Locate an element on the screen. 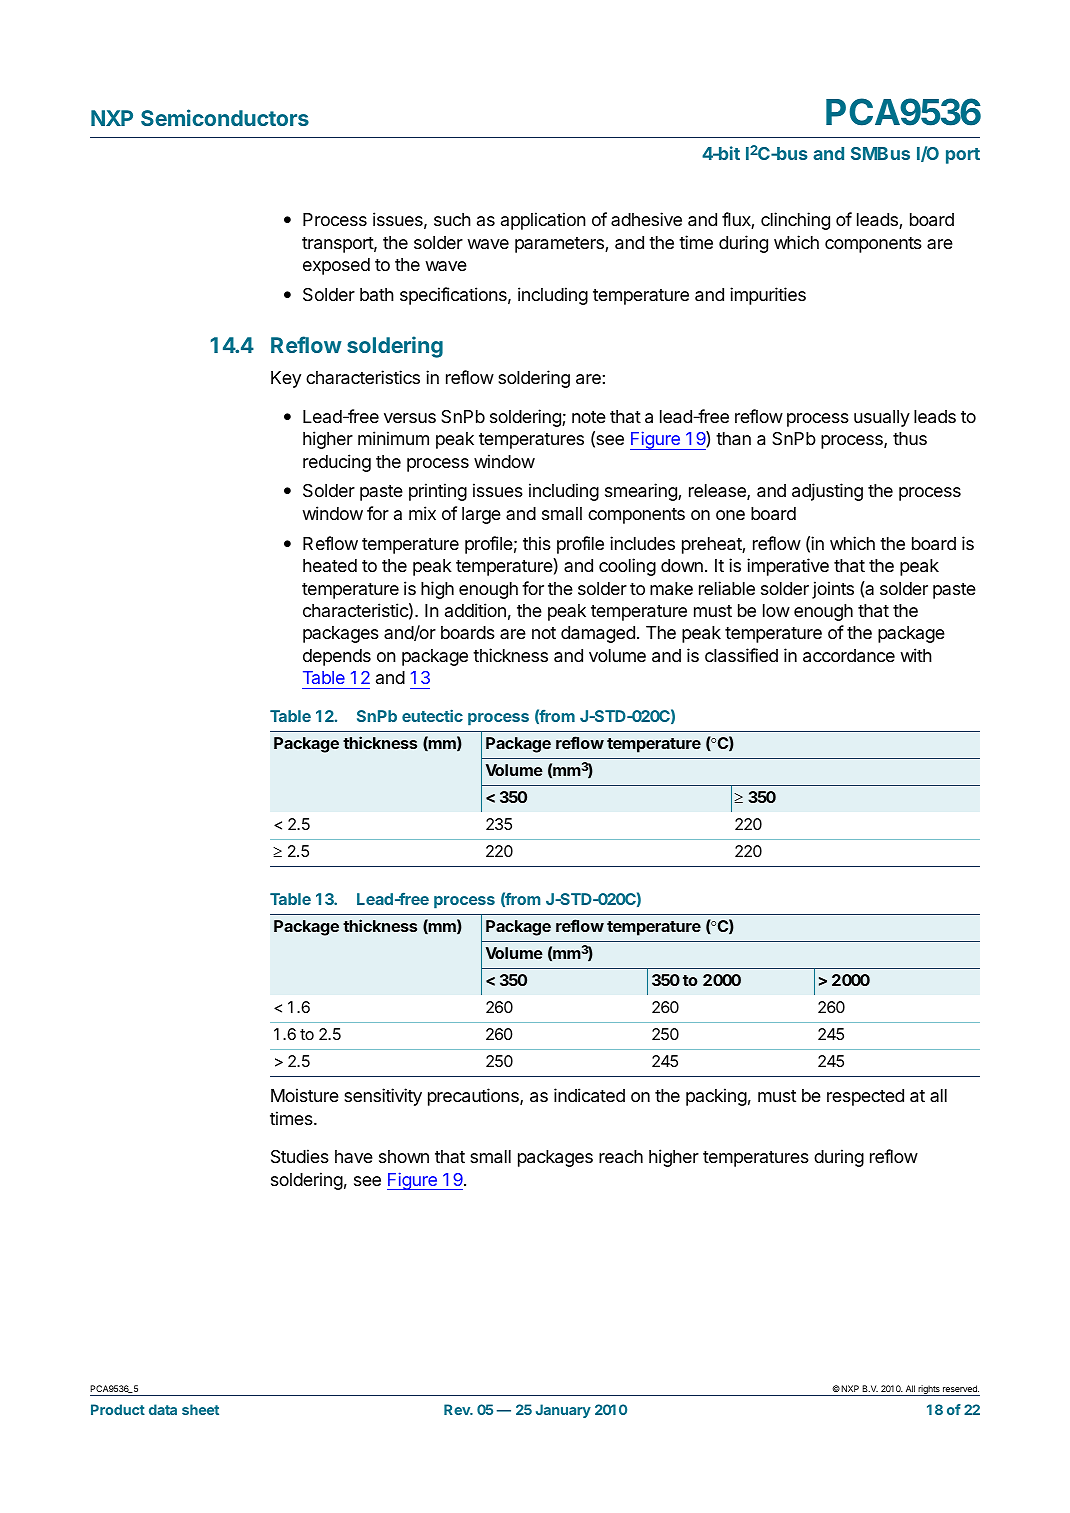 This screenshot has width=1070, height=1513. Semiconductors is located at coordinates (225, 117).
